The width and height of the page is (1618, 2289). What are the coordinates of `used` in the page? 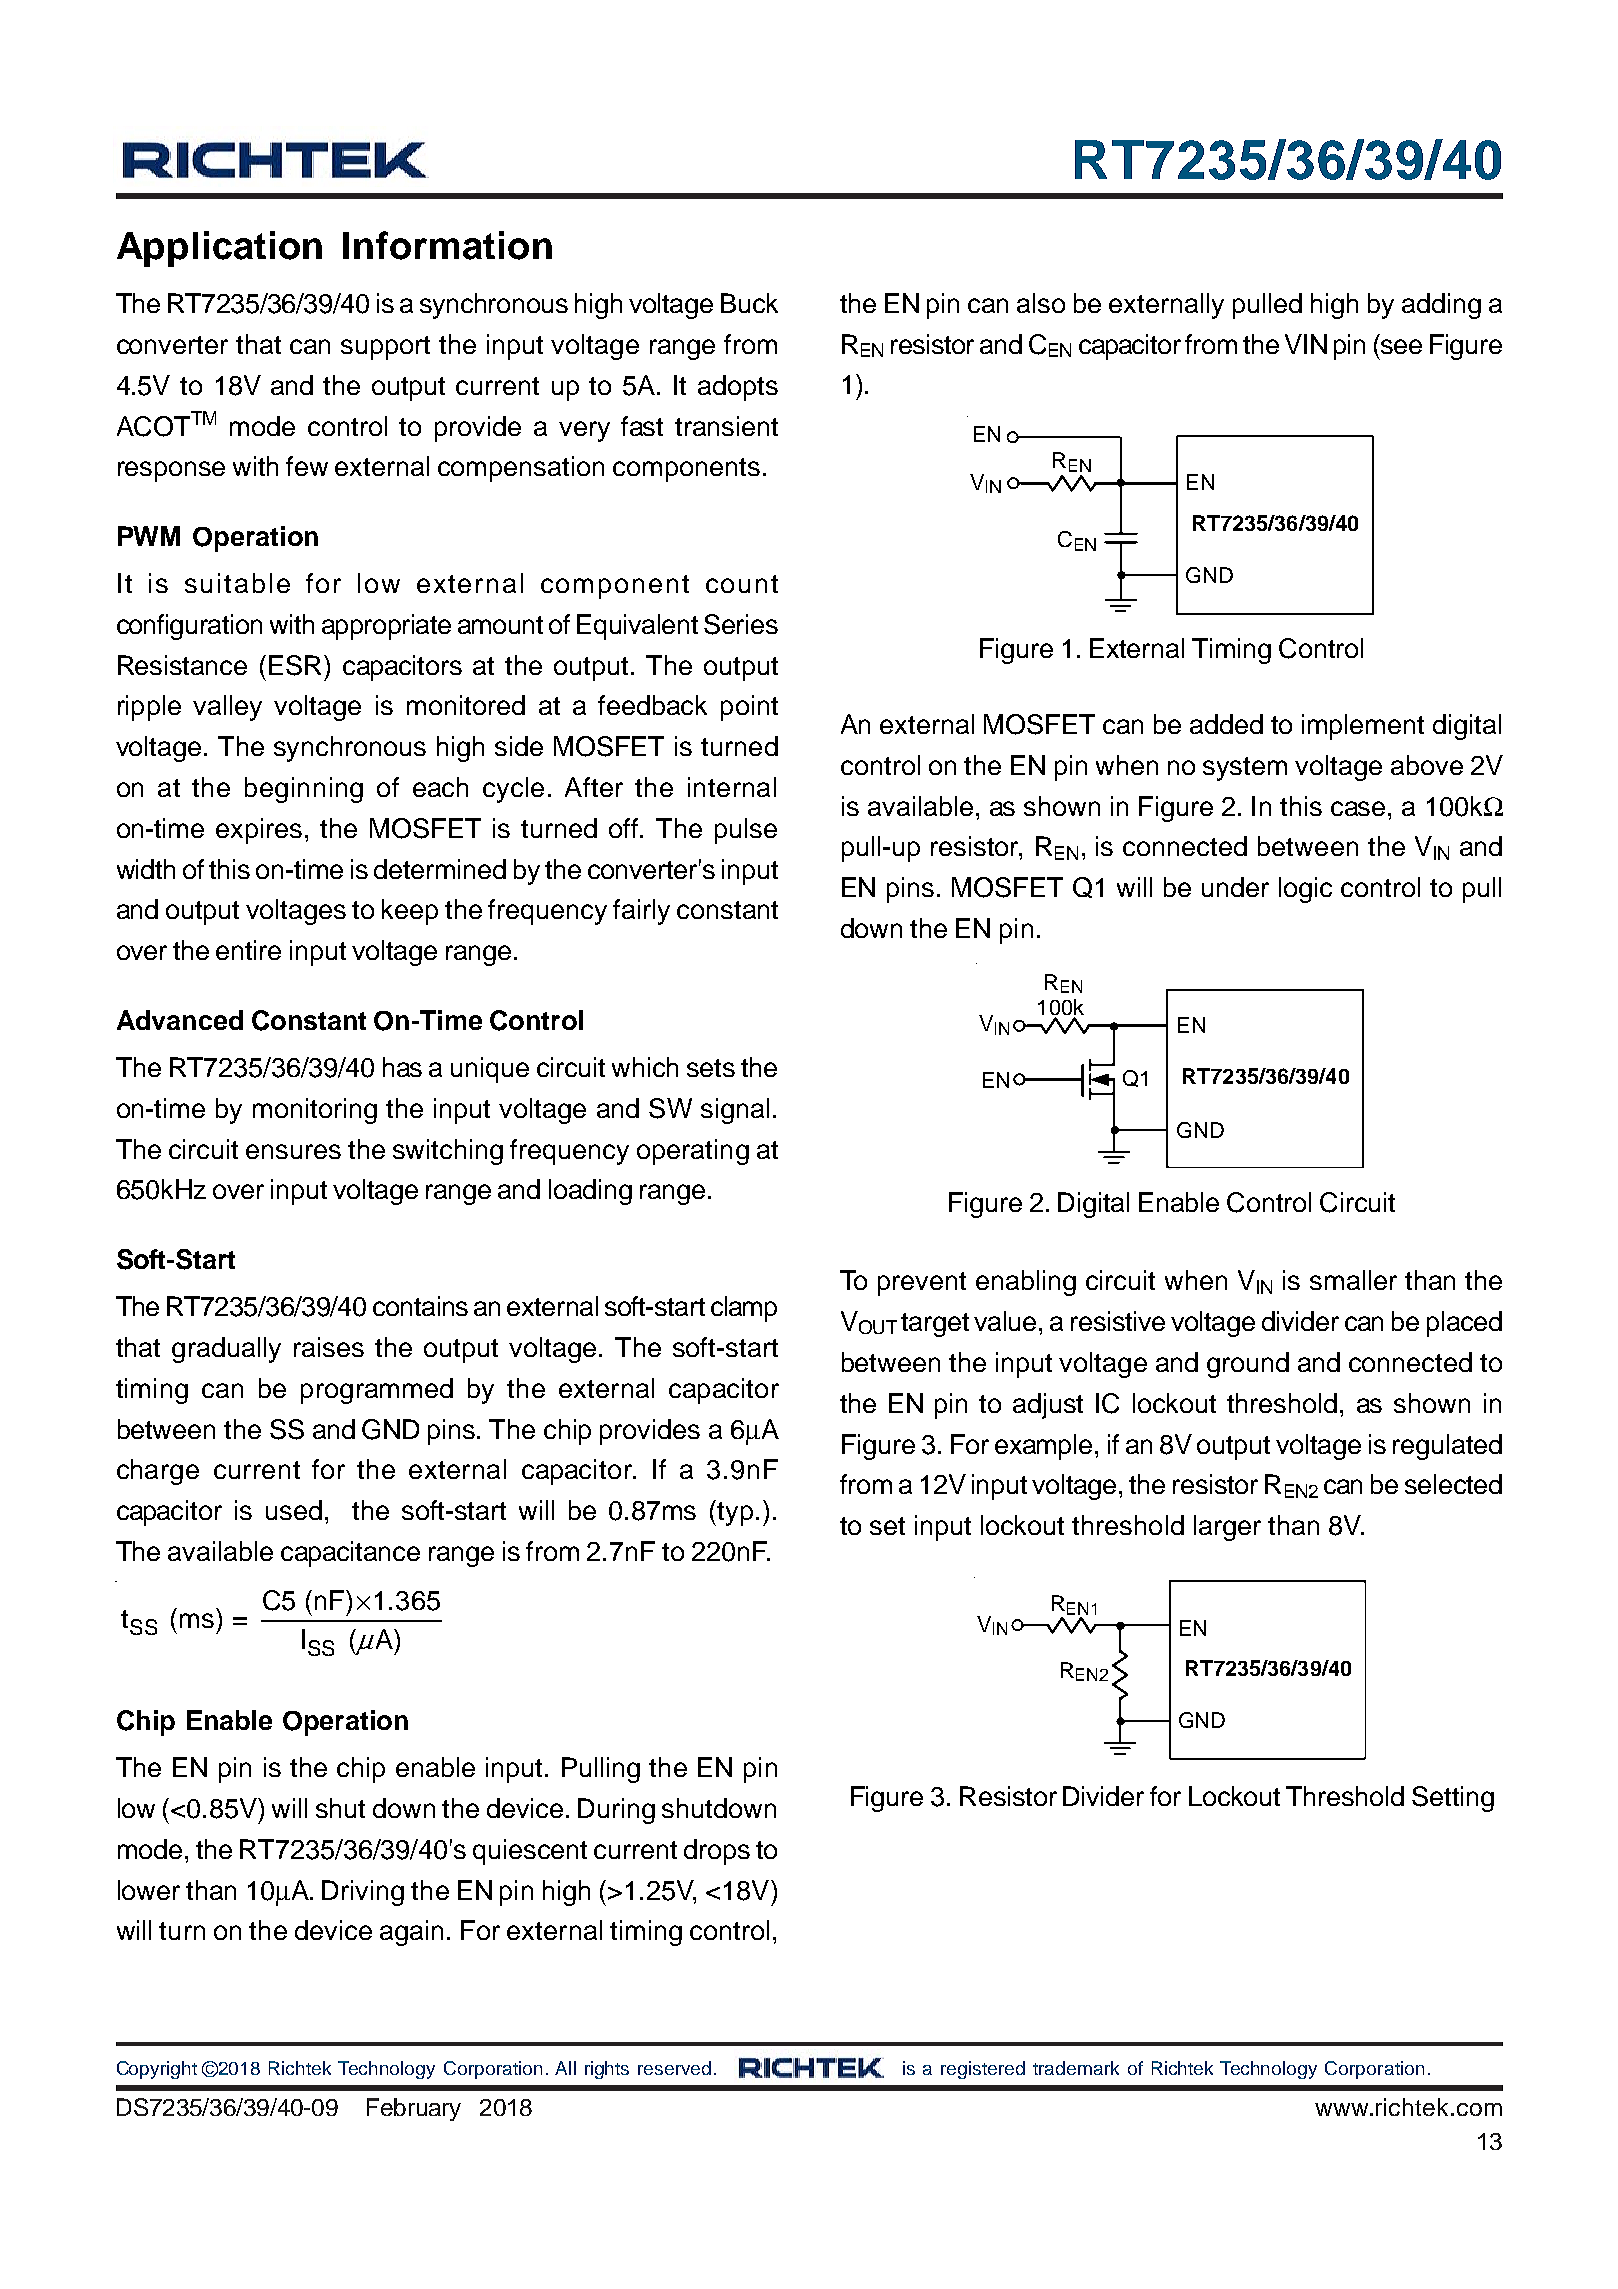 It's located at (294, 1510).
